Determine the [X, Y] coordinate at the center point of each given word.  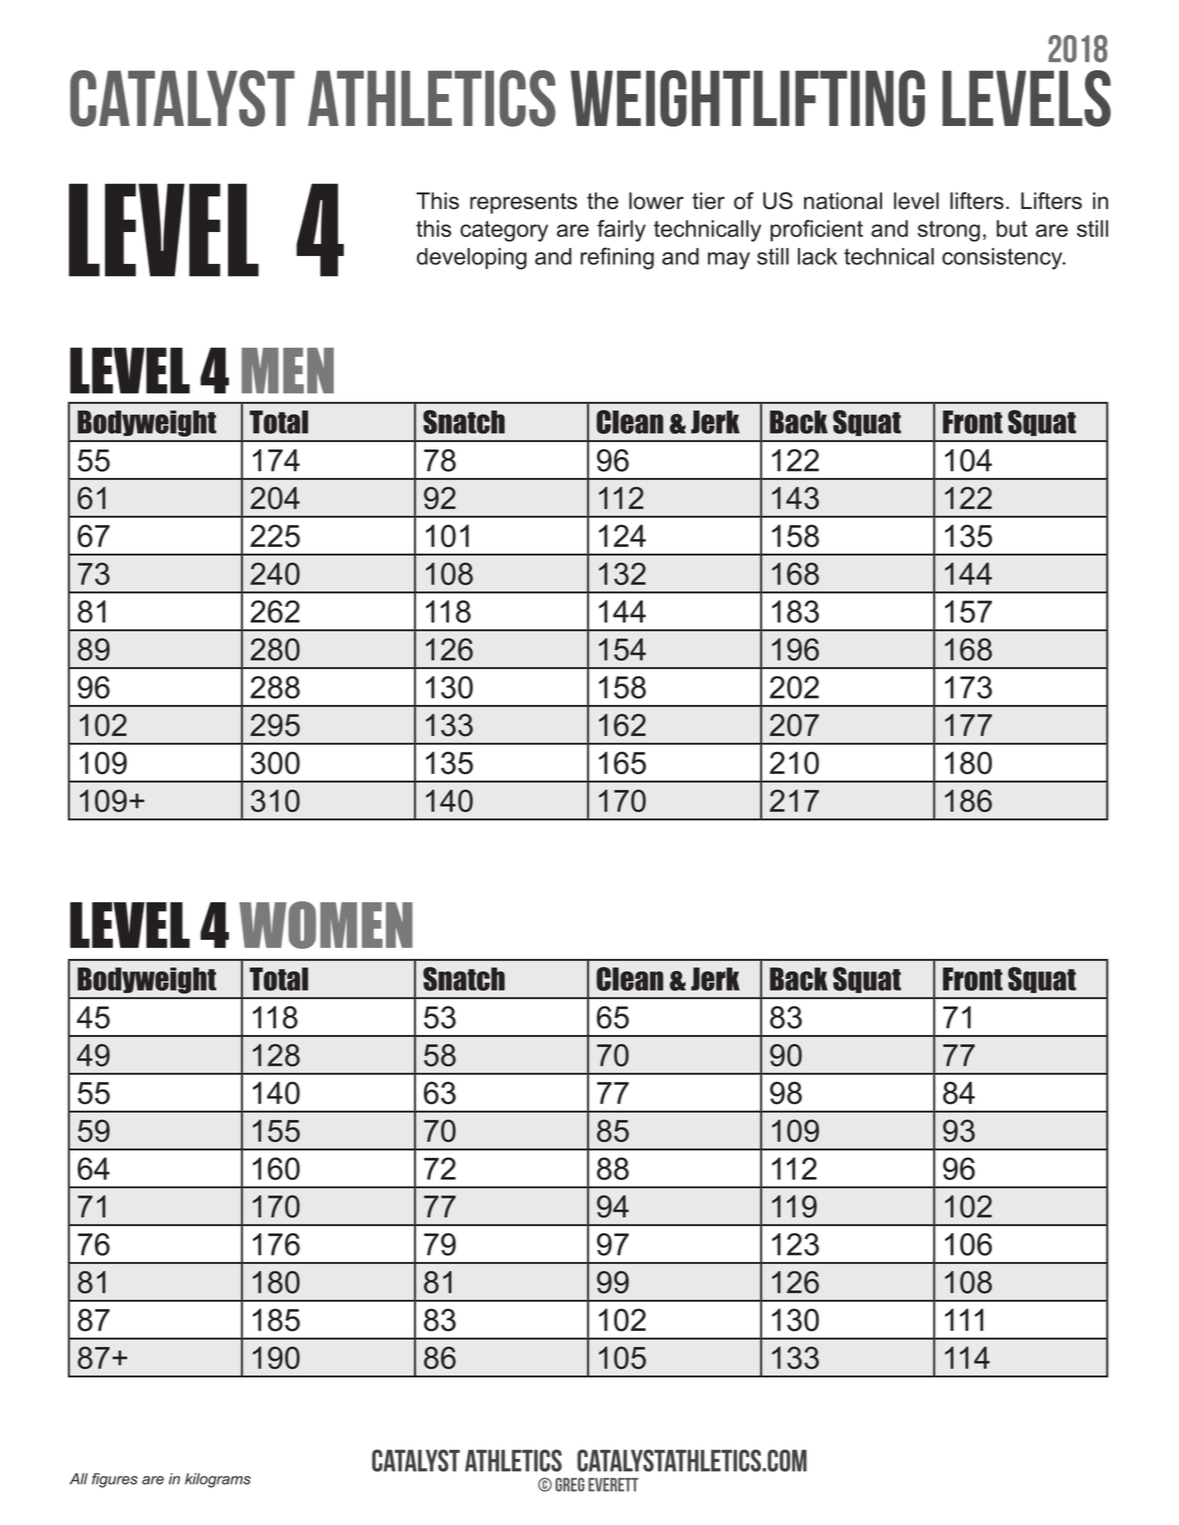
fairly [621, 231]
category [504, 231]
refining [617, 258]
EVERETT [613, 1485]
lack [817, 256]
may [729, 261]
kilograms [218, 1480]
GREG [570, 1485]
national [843, 201]
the [602, 201]
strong [949, 231]
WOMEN [326, 925]
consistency [1003, 259]
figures [115, 1480]
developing [472, 259]
